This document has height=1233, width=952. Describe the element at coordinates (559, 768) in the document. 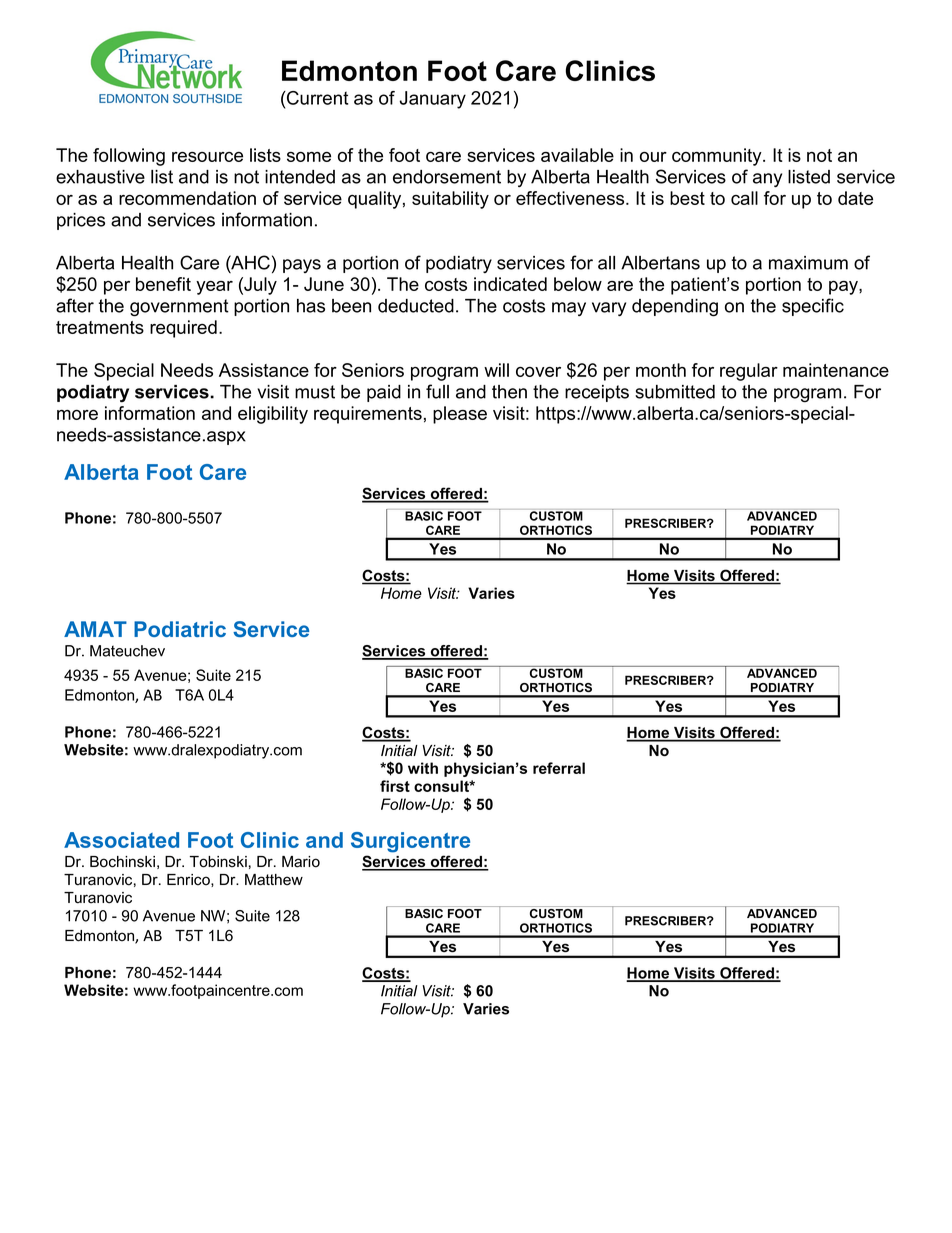

I see `referral` at that location.
